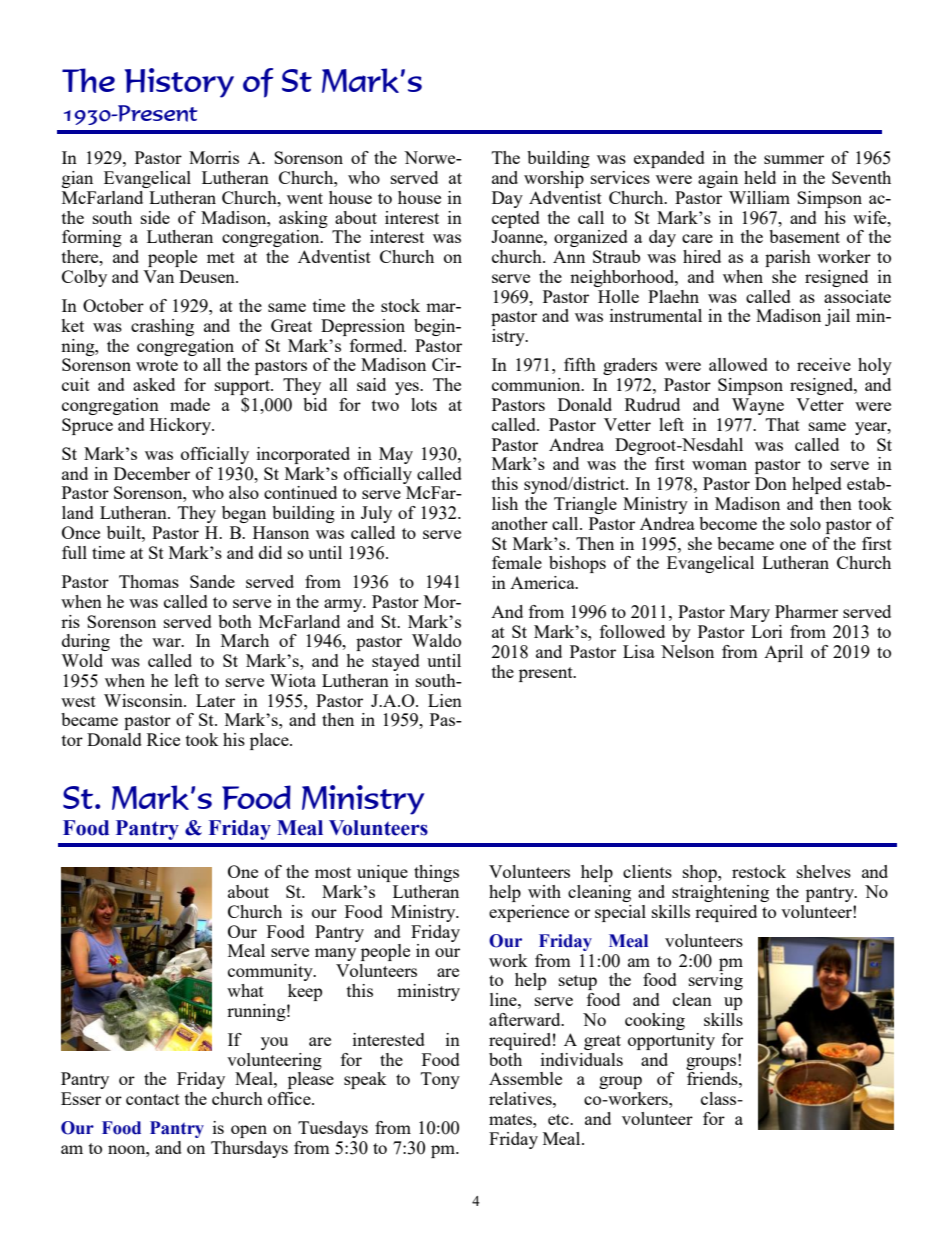 Image resolution: width=952 pixels, height=1233 pixels. Describe the element at coordinates (157, 365) in the screenshot. I see `wrote` at that location.
